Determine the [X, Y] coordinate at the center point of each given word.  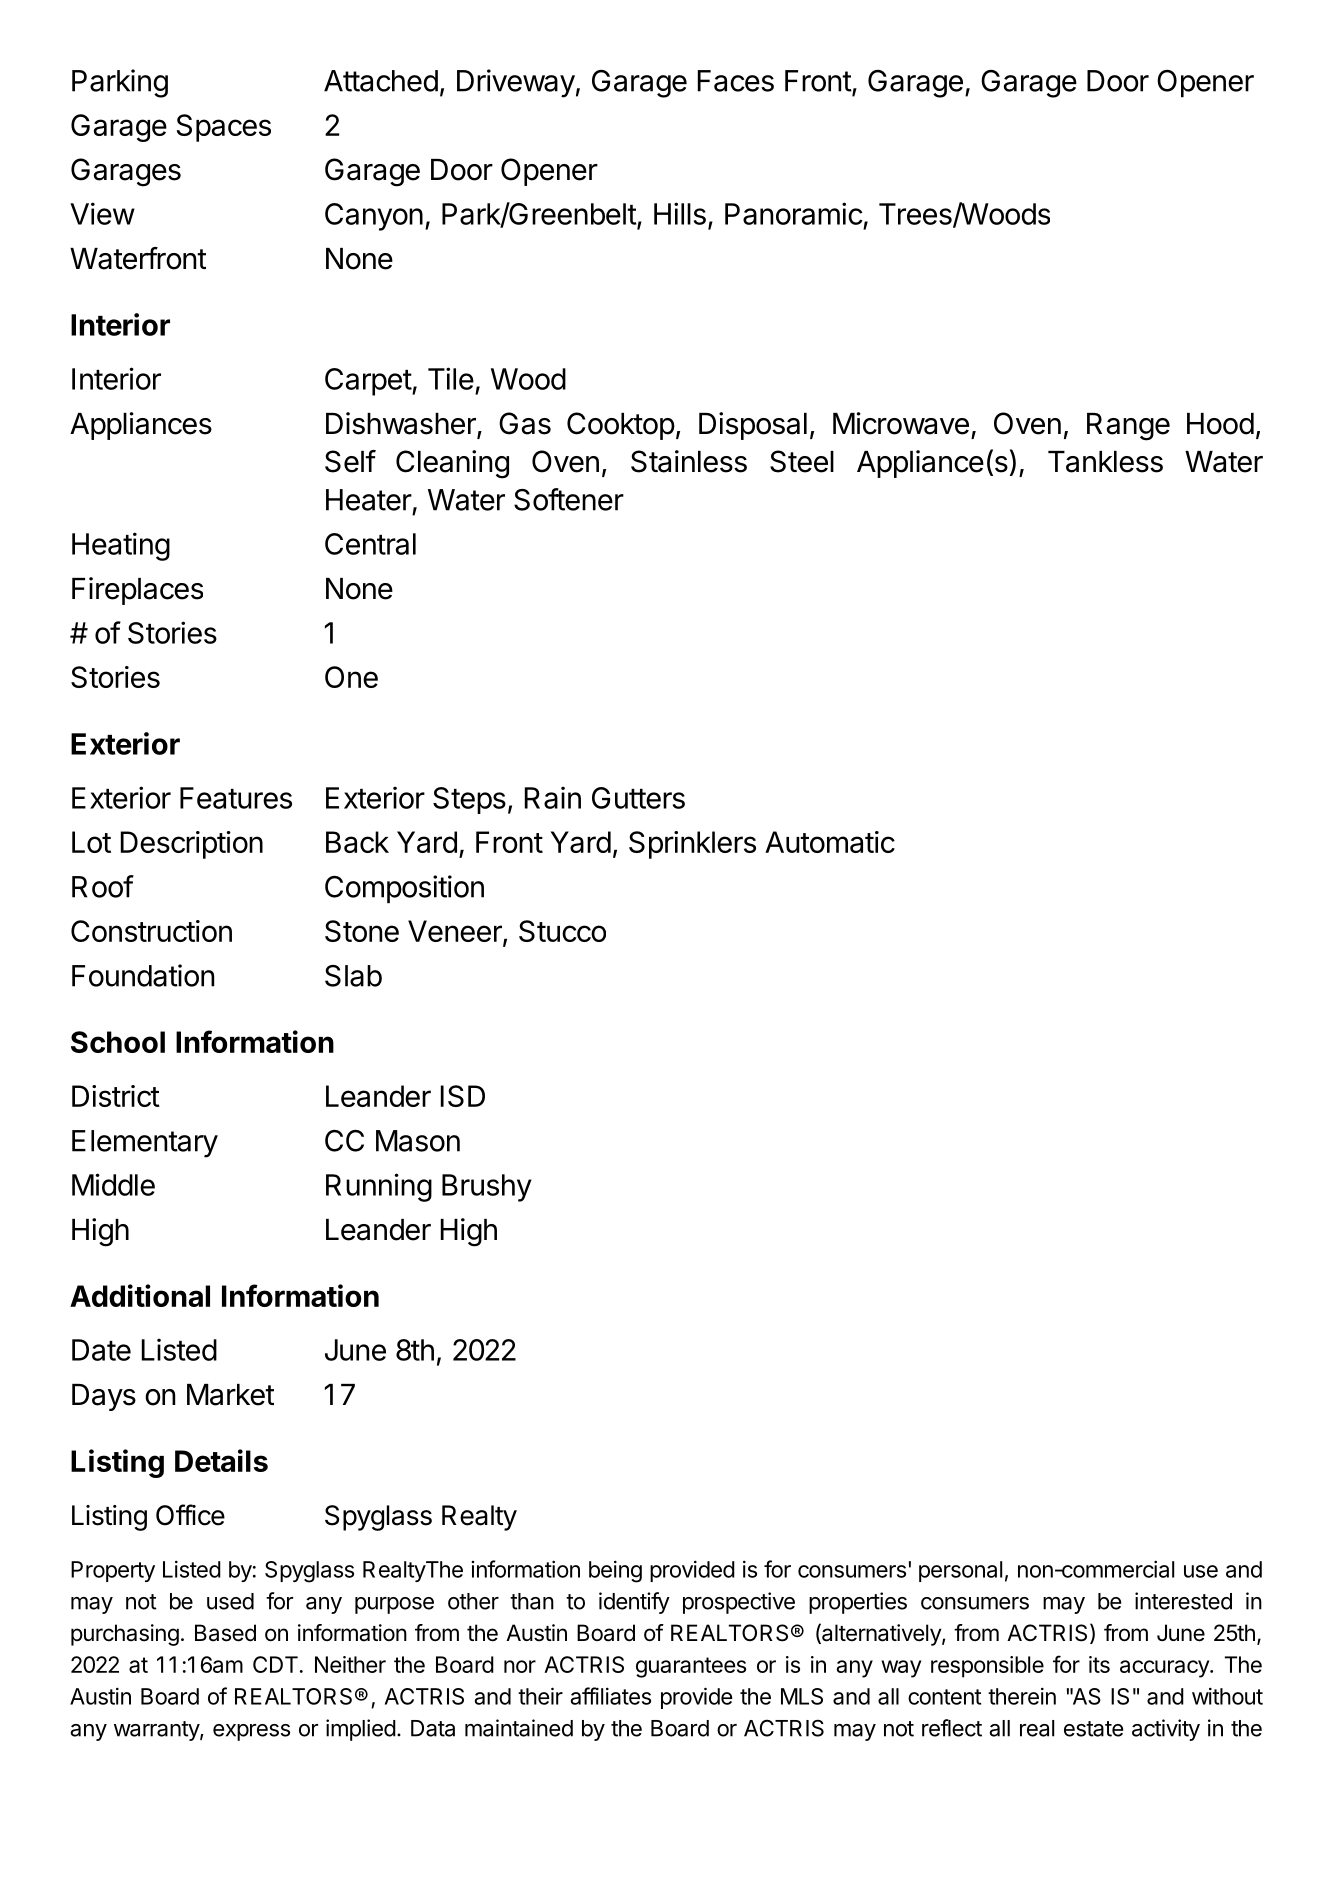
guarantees [691, 1667]
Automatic [830, 842]
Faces [736, 81]
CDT [275, 1664]
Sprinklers [692, 845]
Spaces [223, 128]
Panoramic [794, 213]
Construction [151, 931]
